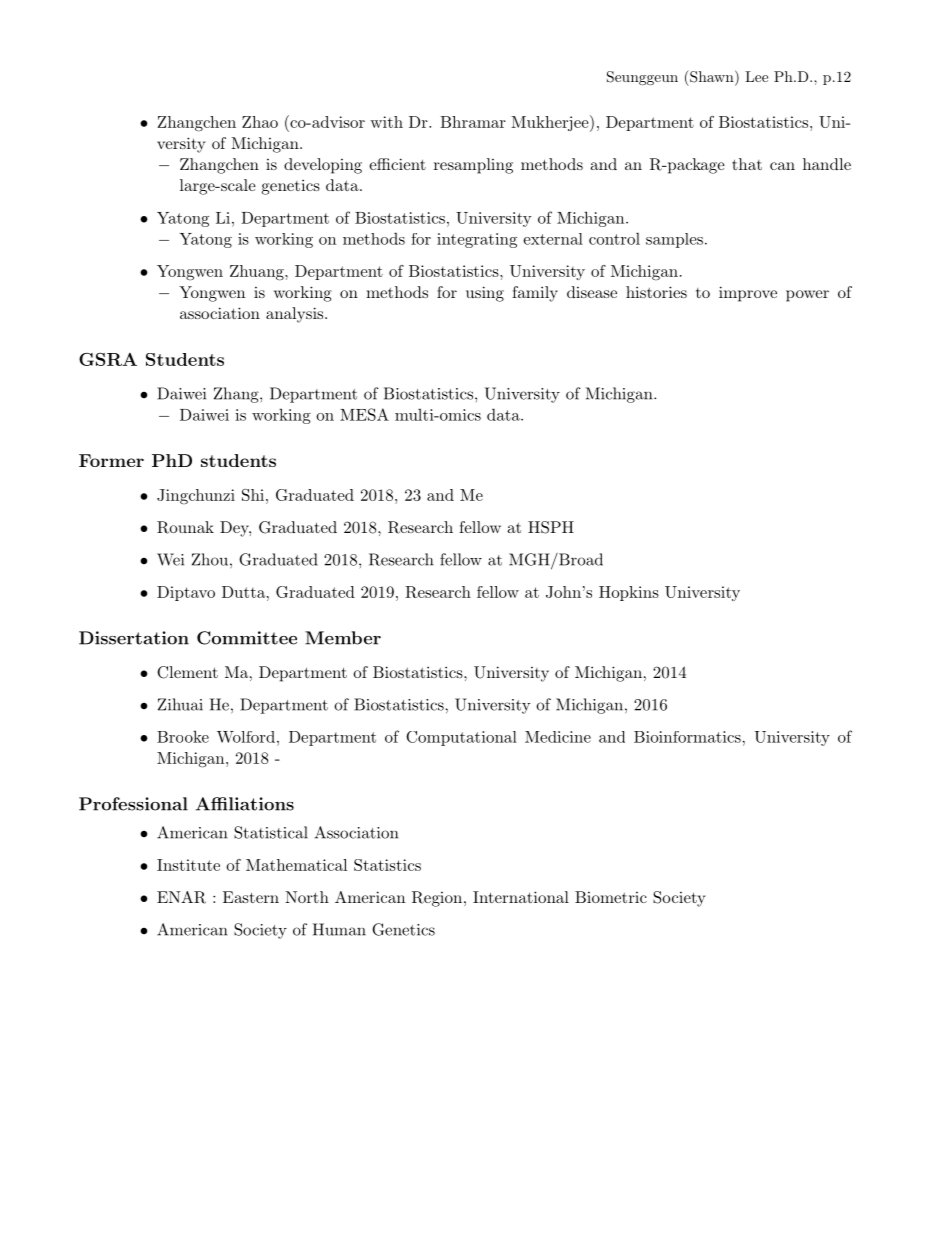  What do you see at coordinates (251, 897) in the screenshot?
I see `Eastern` at bounding box center [251, 897].
